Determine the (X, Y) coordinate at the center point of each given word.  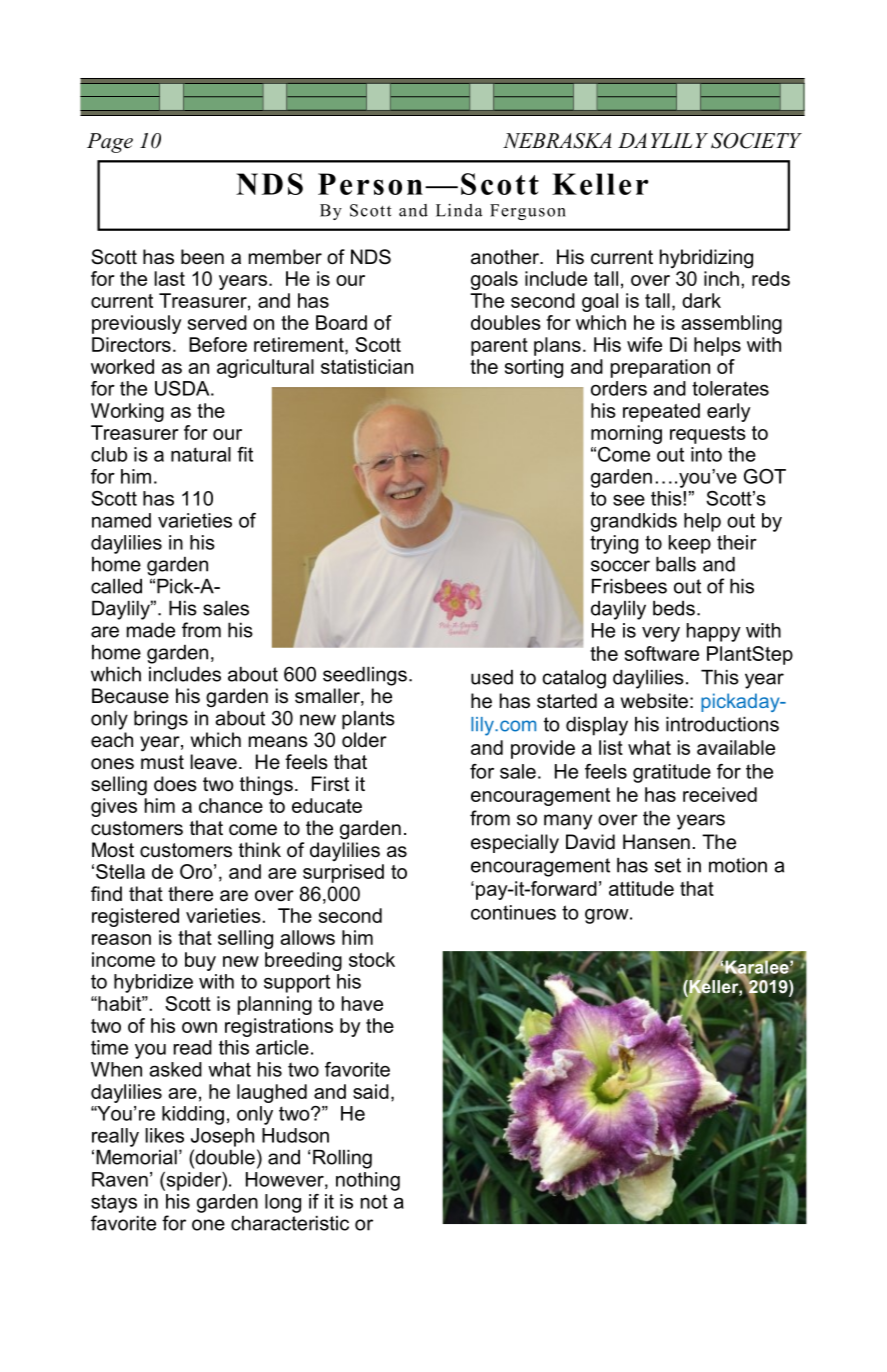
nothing (368, 1181)
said (371, 1091)
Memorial (136, 1157)
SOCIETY (756, 141)
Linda (459, 210)
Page (110, 143)
